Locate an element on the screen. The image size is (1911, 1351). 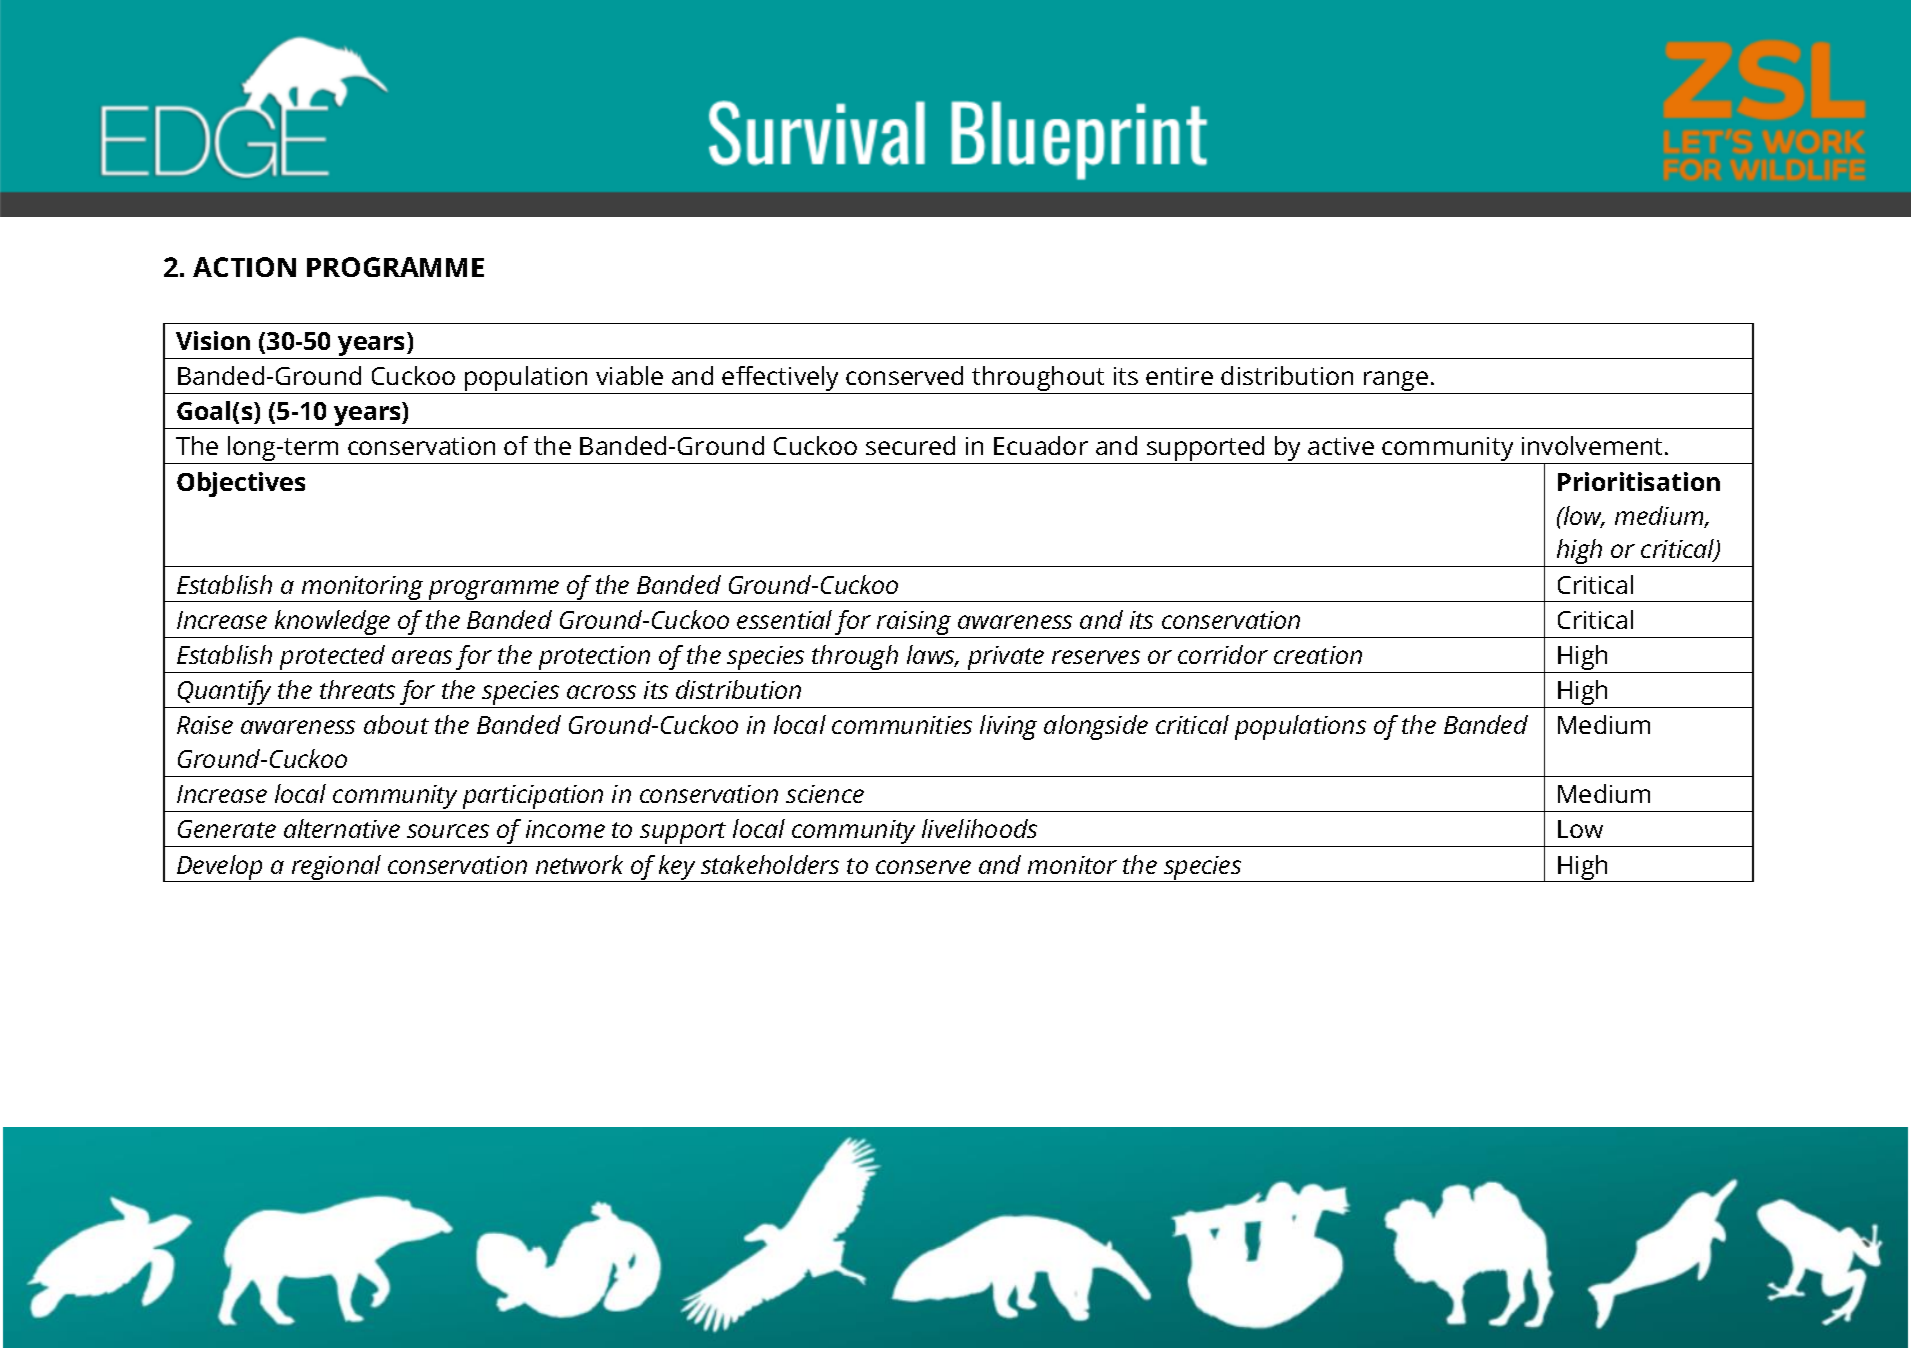
raising is located at coordinates (914, 624).
